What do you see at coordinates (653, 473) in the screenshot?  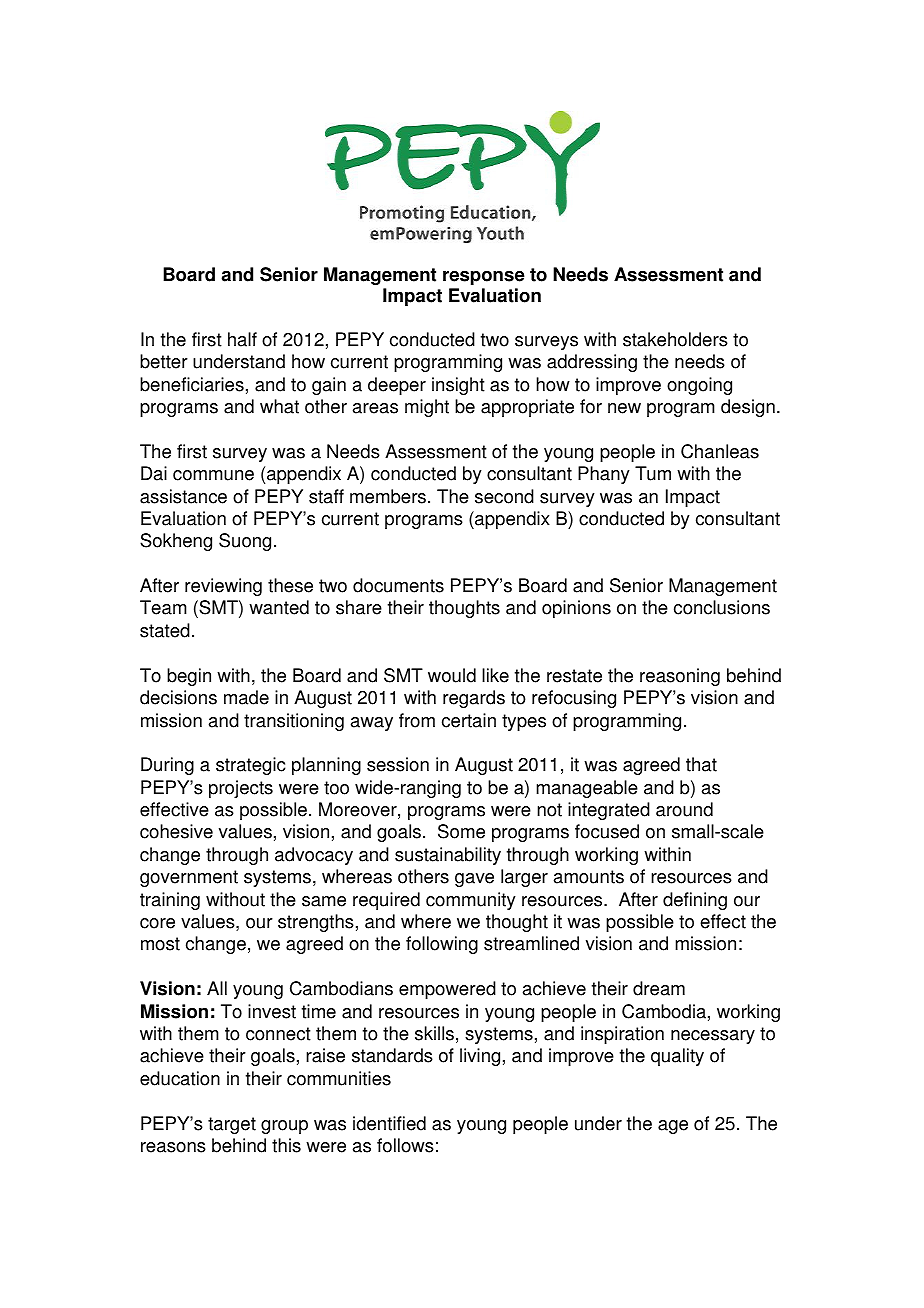 I see `Tum` at bounding box center [653, 473].
